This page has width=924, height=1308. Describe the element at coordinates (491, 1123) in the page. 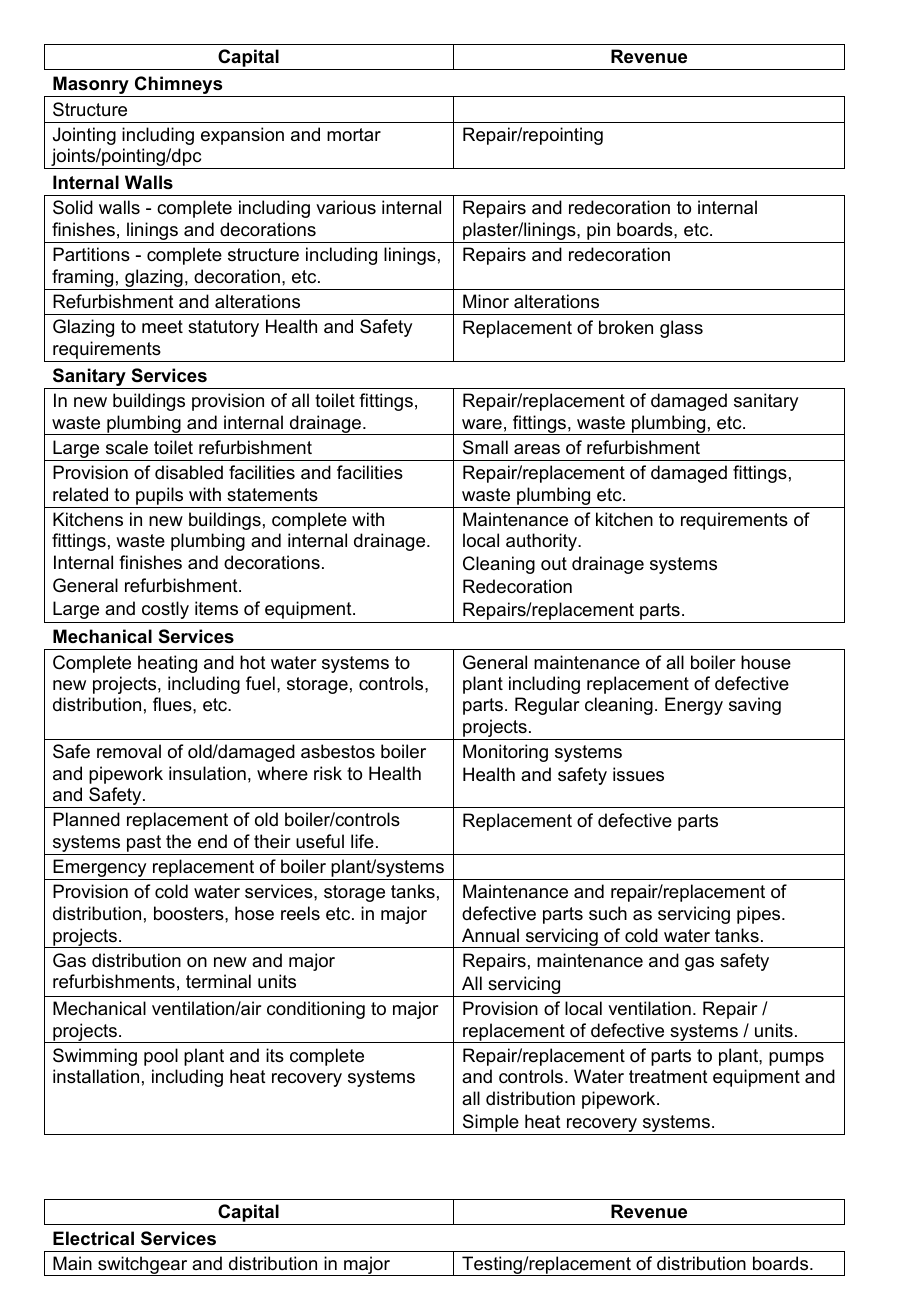

I see `Simple` at that location.
